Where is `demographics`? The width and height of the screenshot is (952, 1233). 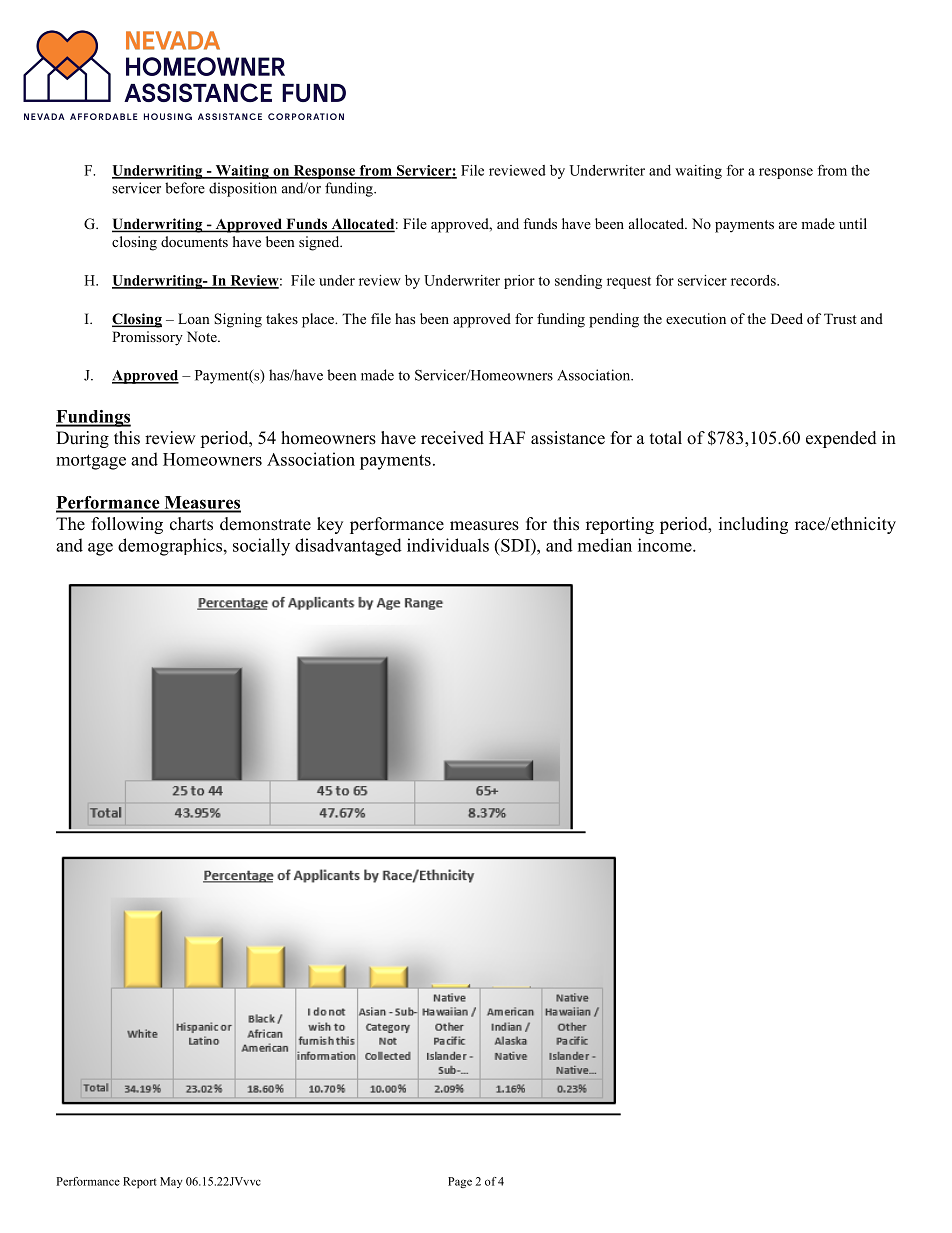
demographics is located at coordinates (170, 547).
